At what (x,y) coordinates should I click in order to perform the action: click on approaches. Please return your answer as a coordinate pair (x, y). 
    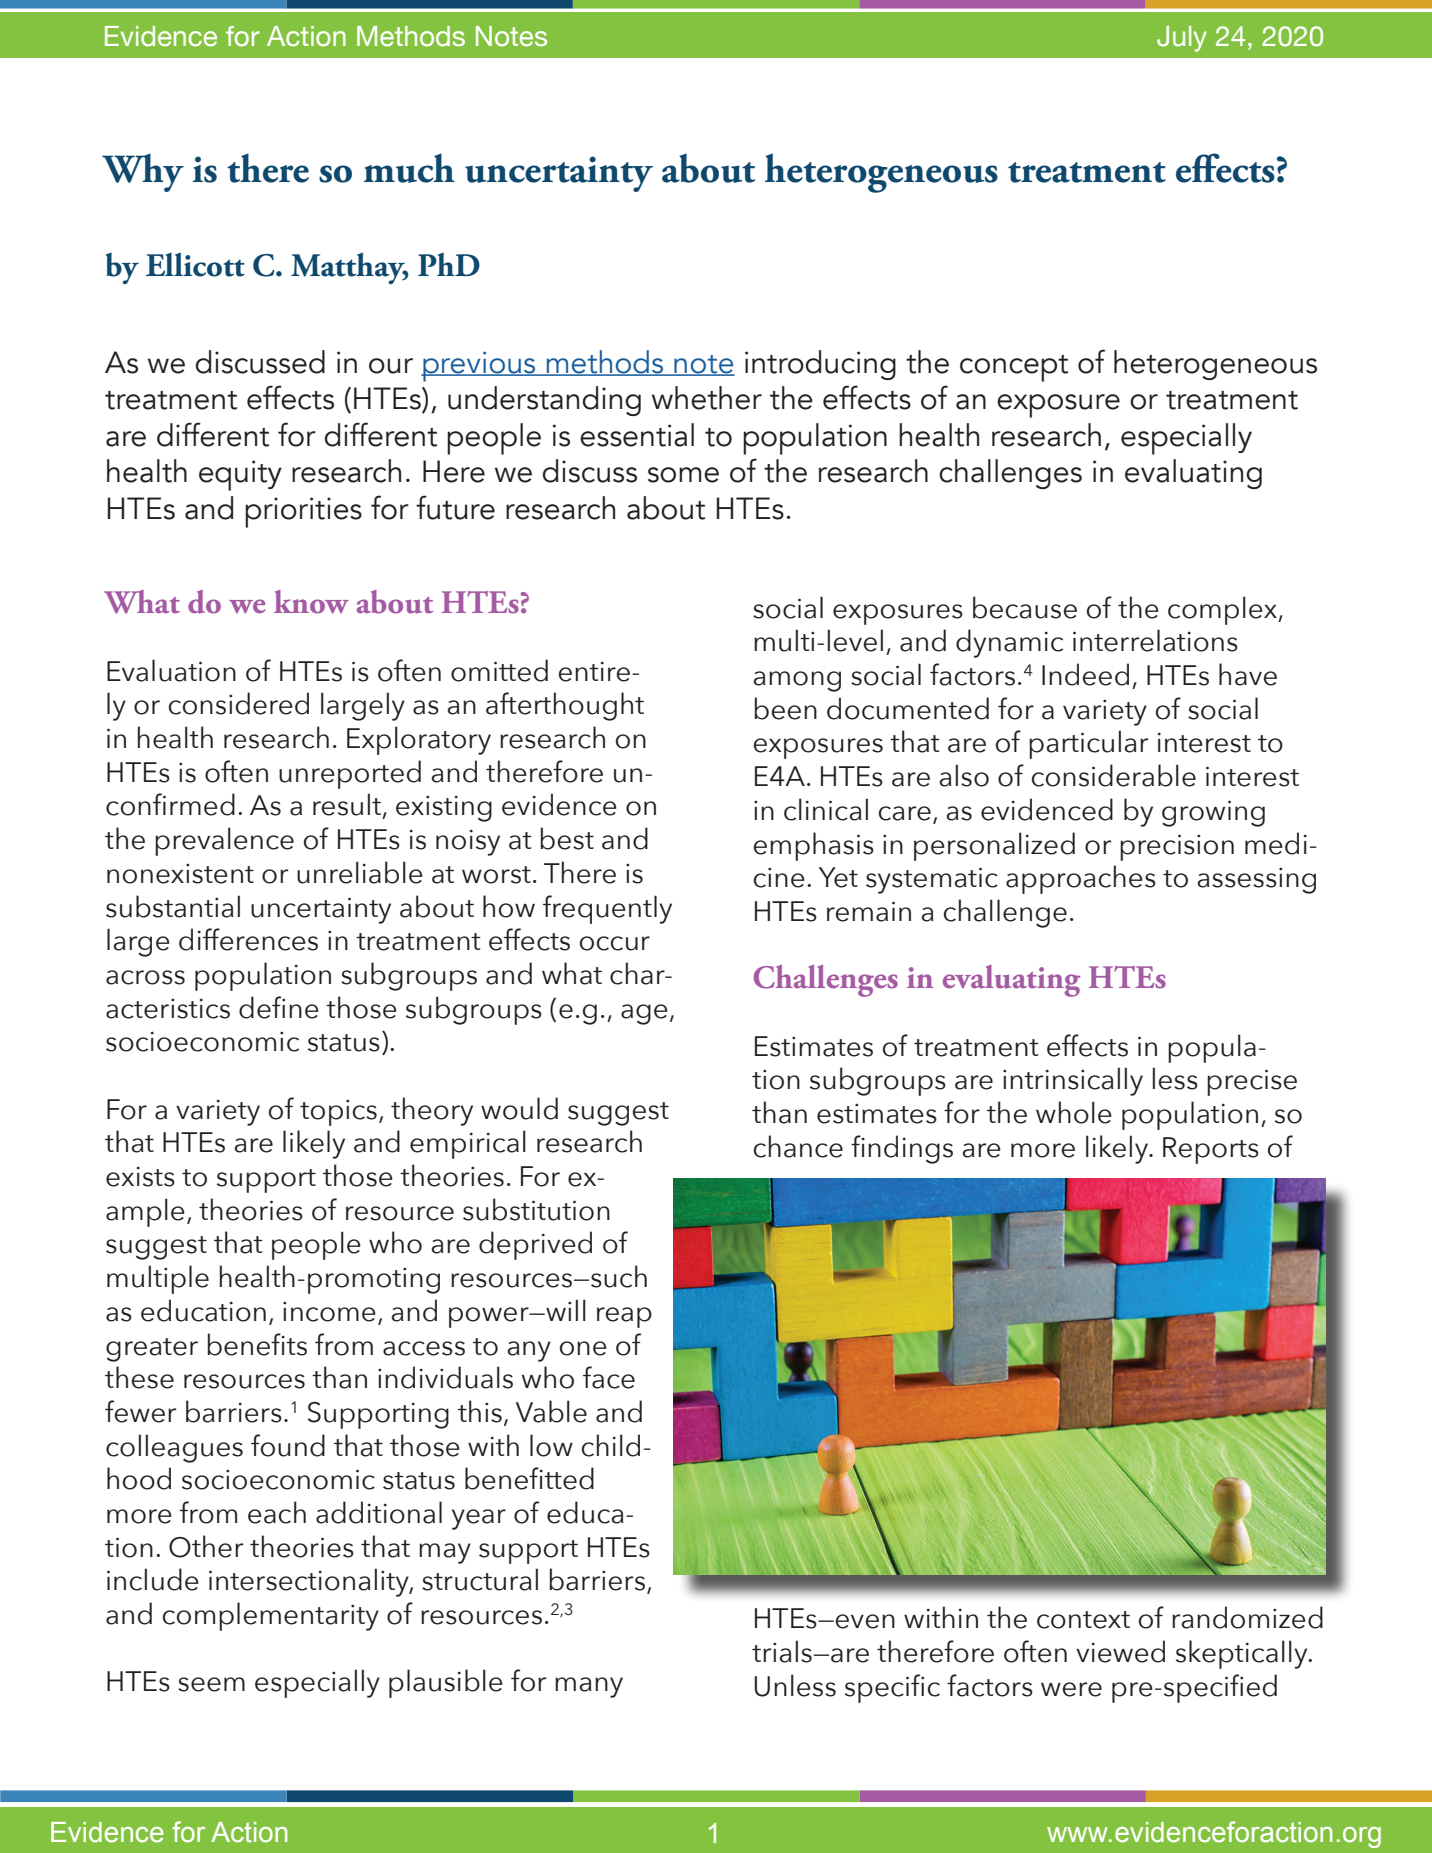
    Looking at the image, I should click on (1081, 879).
